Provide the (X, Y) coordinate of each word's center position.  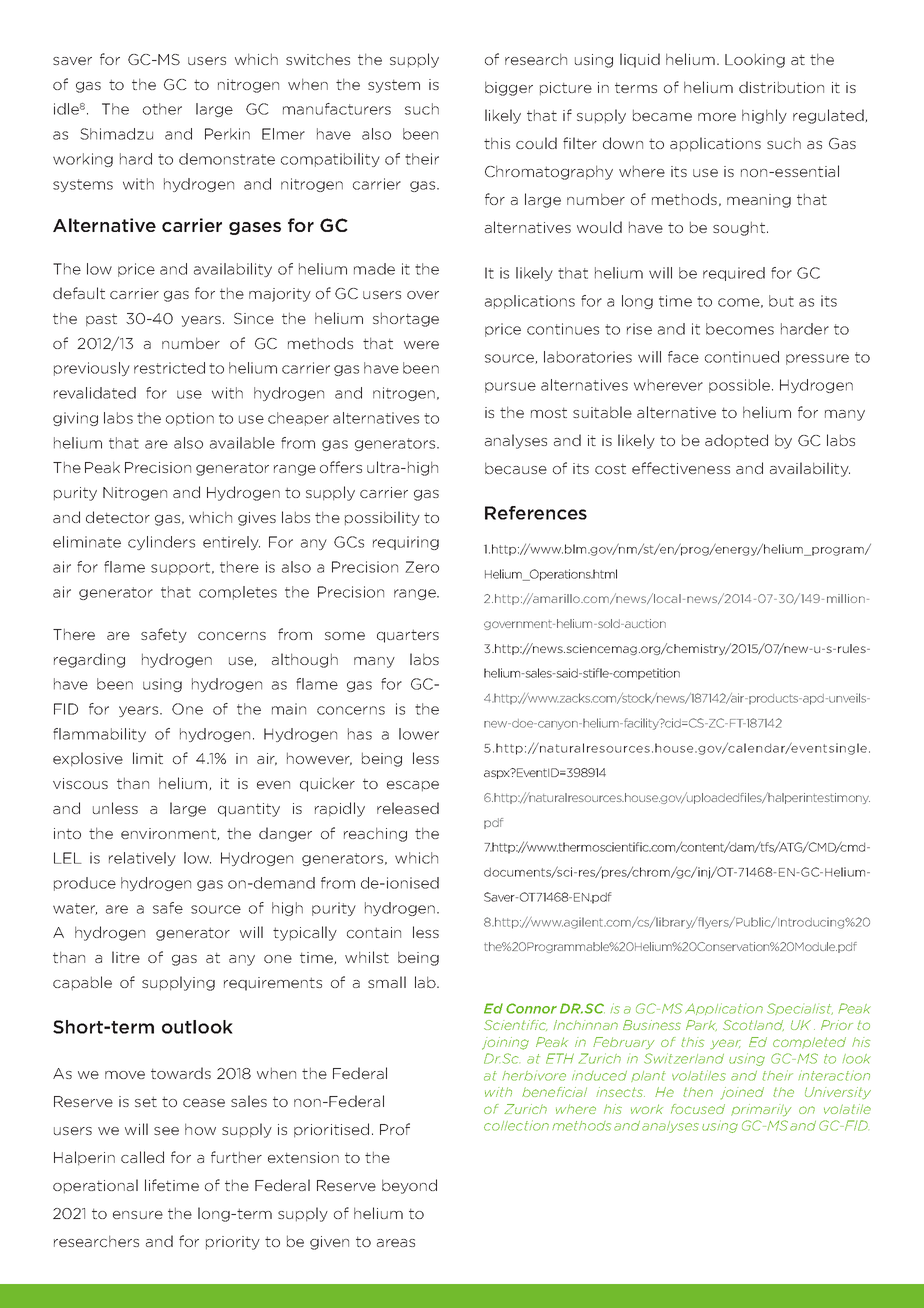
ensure (138, 1215)
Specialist (800, 1009)
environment (168, 833)
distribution (781, 87)
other (162, 109)
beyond (409, 1186)
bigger (509, 88)
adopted (736, 441)
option (190, 419)
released (408, 808)
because (516, 468)
